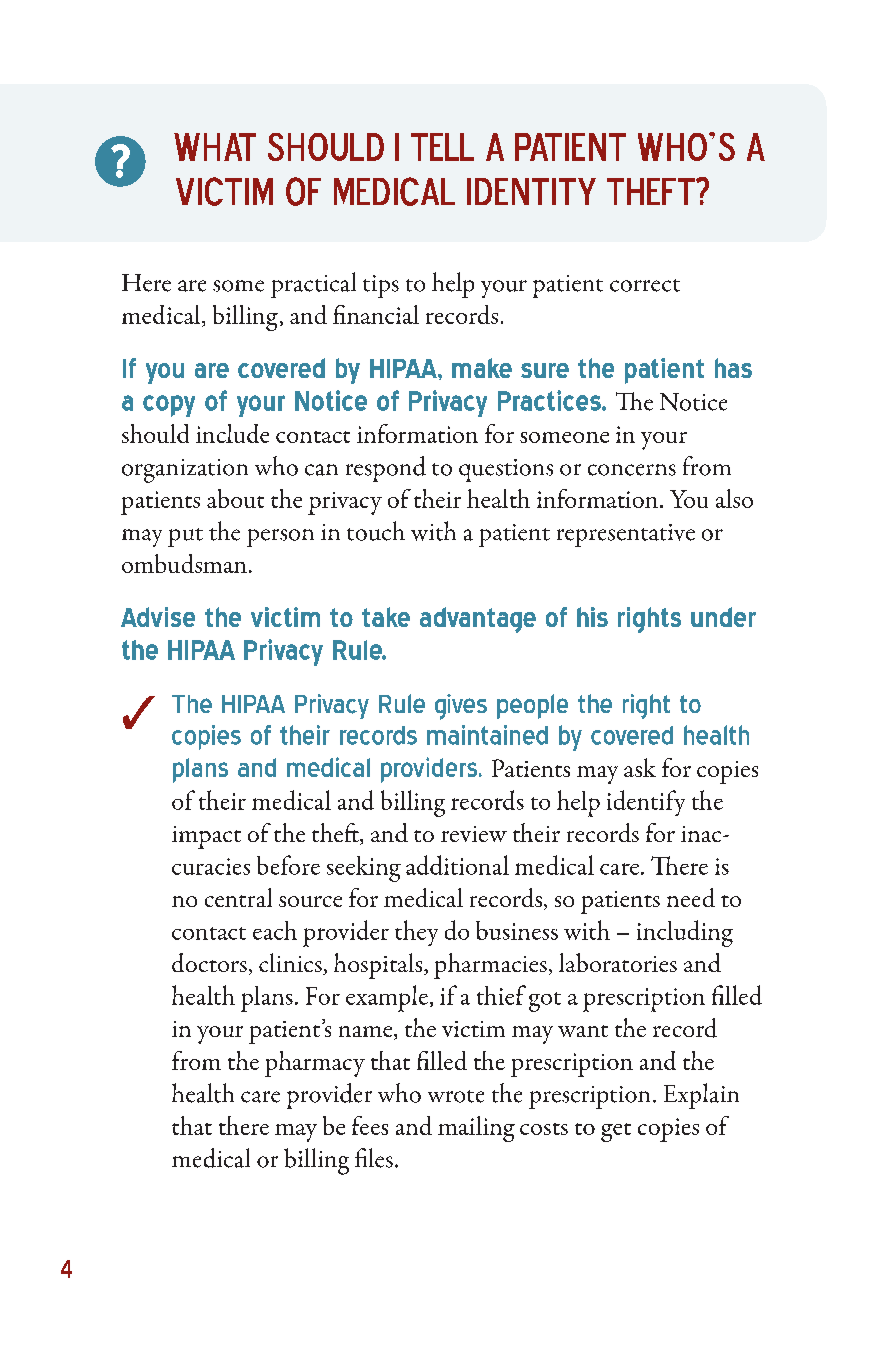 The width and height of the image is (887, 1372). Describe the element at coordinates (442, 147) in the image. I see `tell` at that location.
